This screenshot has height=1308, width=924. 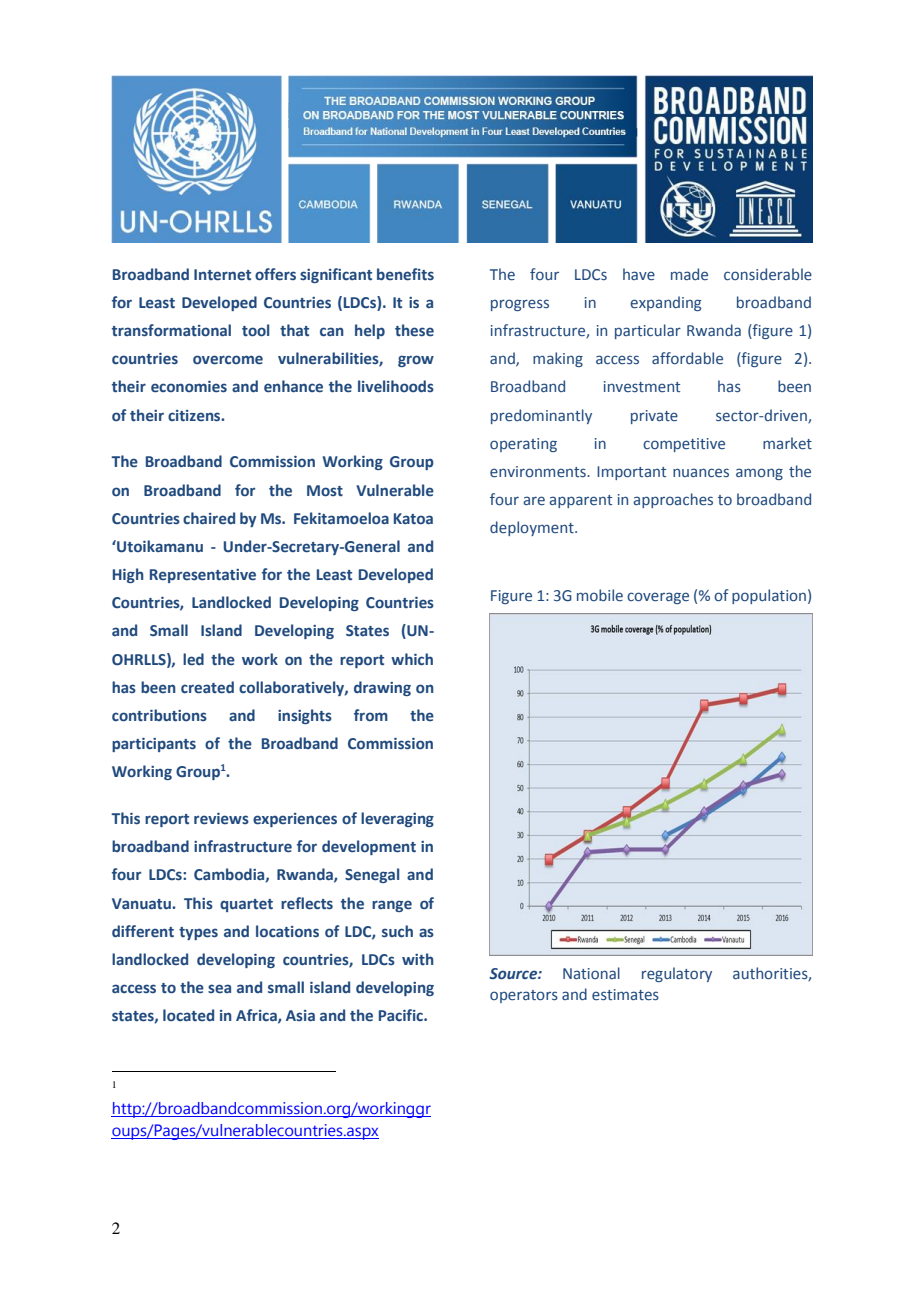 I want to click on sea, so click(x=219, y=989).
